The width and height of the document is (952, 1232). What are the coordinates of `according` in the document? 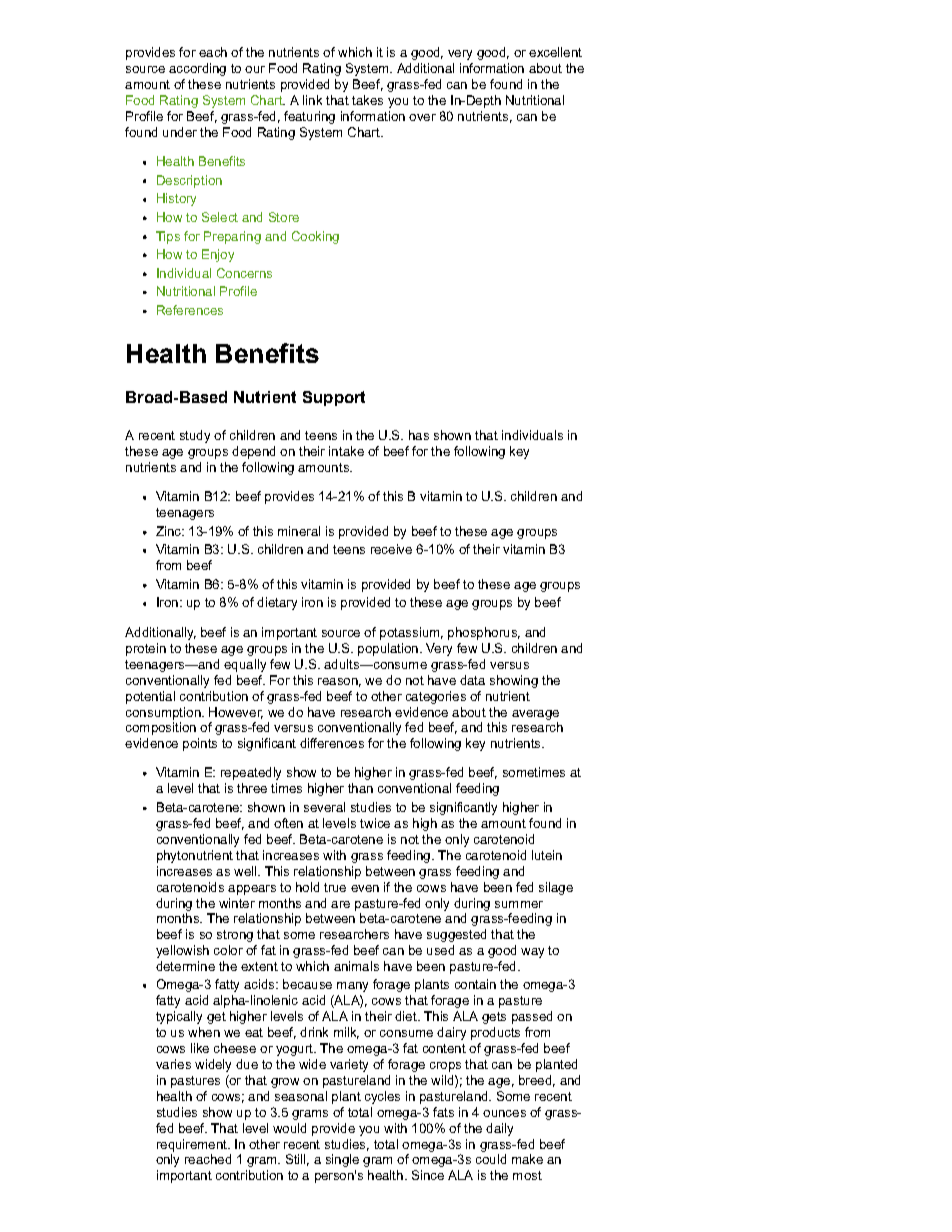 It's located at (197, 69).
